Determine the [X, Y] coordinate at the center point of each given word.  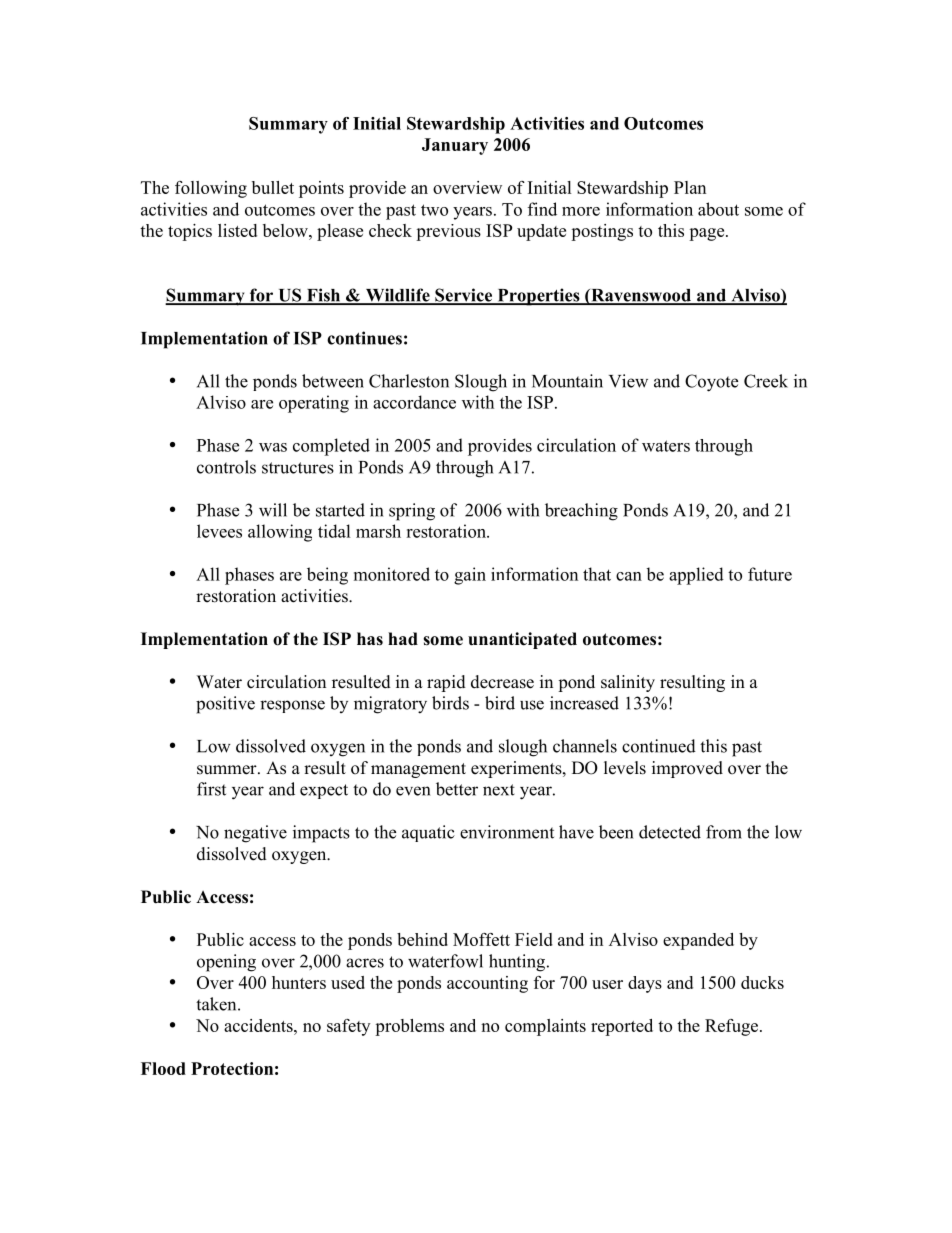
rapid [446, 683]
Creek [766, 381]
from [724, 832]
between [333, 381]
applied [696, 576]
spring [412, 512]
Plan [690, 187]
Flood [163, 1068]
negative [255, 834]
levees [219, 531]
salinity [628, 683]
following [211, 189]
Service [463, 296]
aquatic [428, 833]
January [455, 146]
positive [225, 705]
